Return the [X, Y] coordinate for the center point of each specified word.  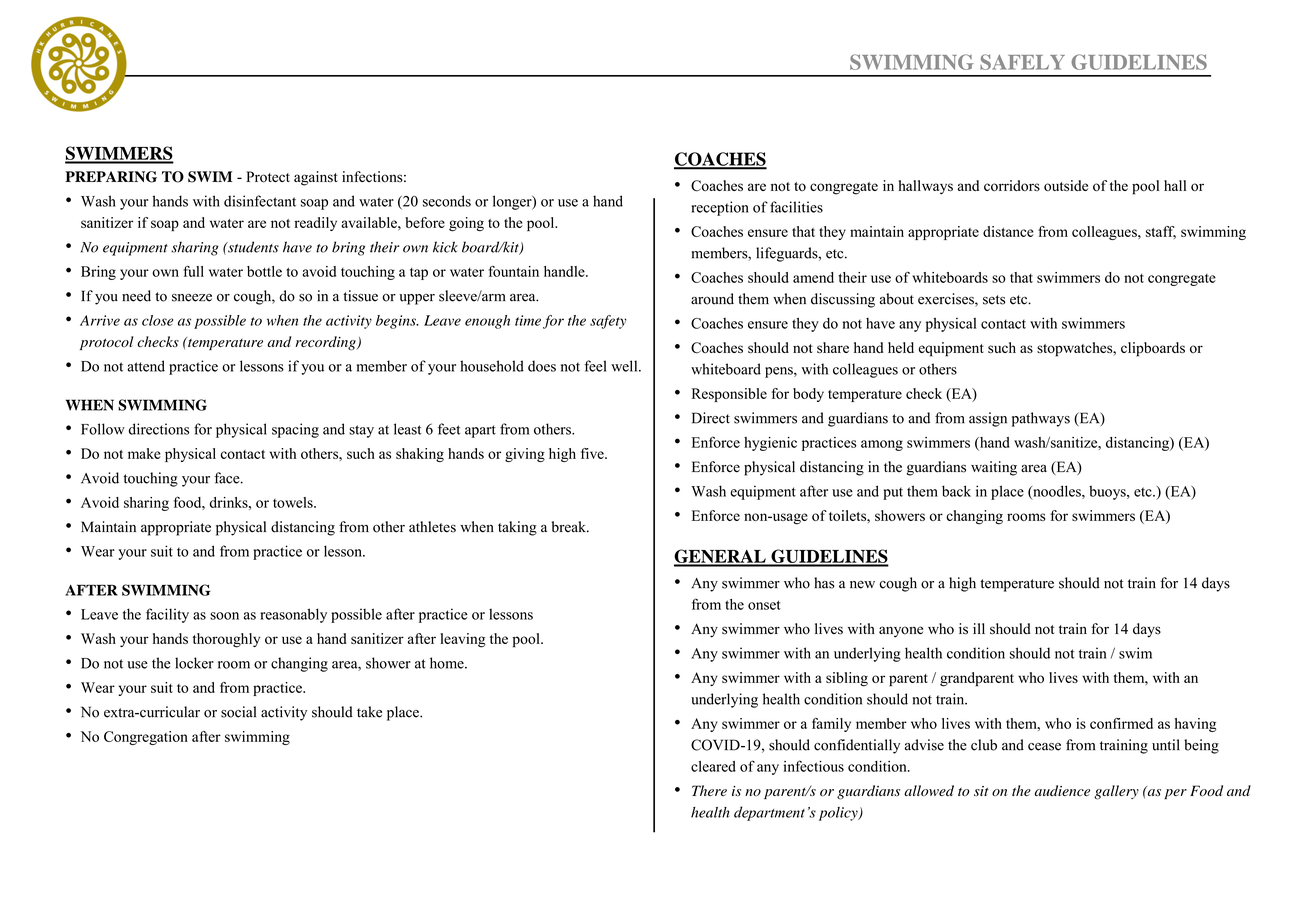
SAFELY [1022, 62]
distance [1008, 231]
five [593, 453]
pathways [1041, 419]
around [712, 299]
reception [720, 208]
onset [764, 605]
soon [224, 616]
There [709, 790]
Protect [268, 177]
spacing [295, 430]
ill [979, 628]
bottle [264, 271]
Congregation [146, 738]
